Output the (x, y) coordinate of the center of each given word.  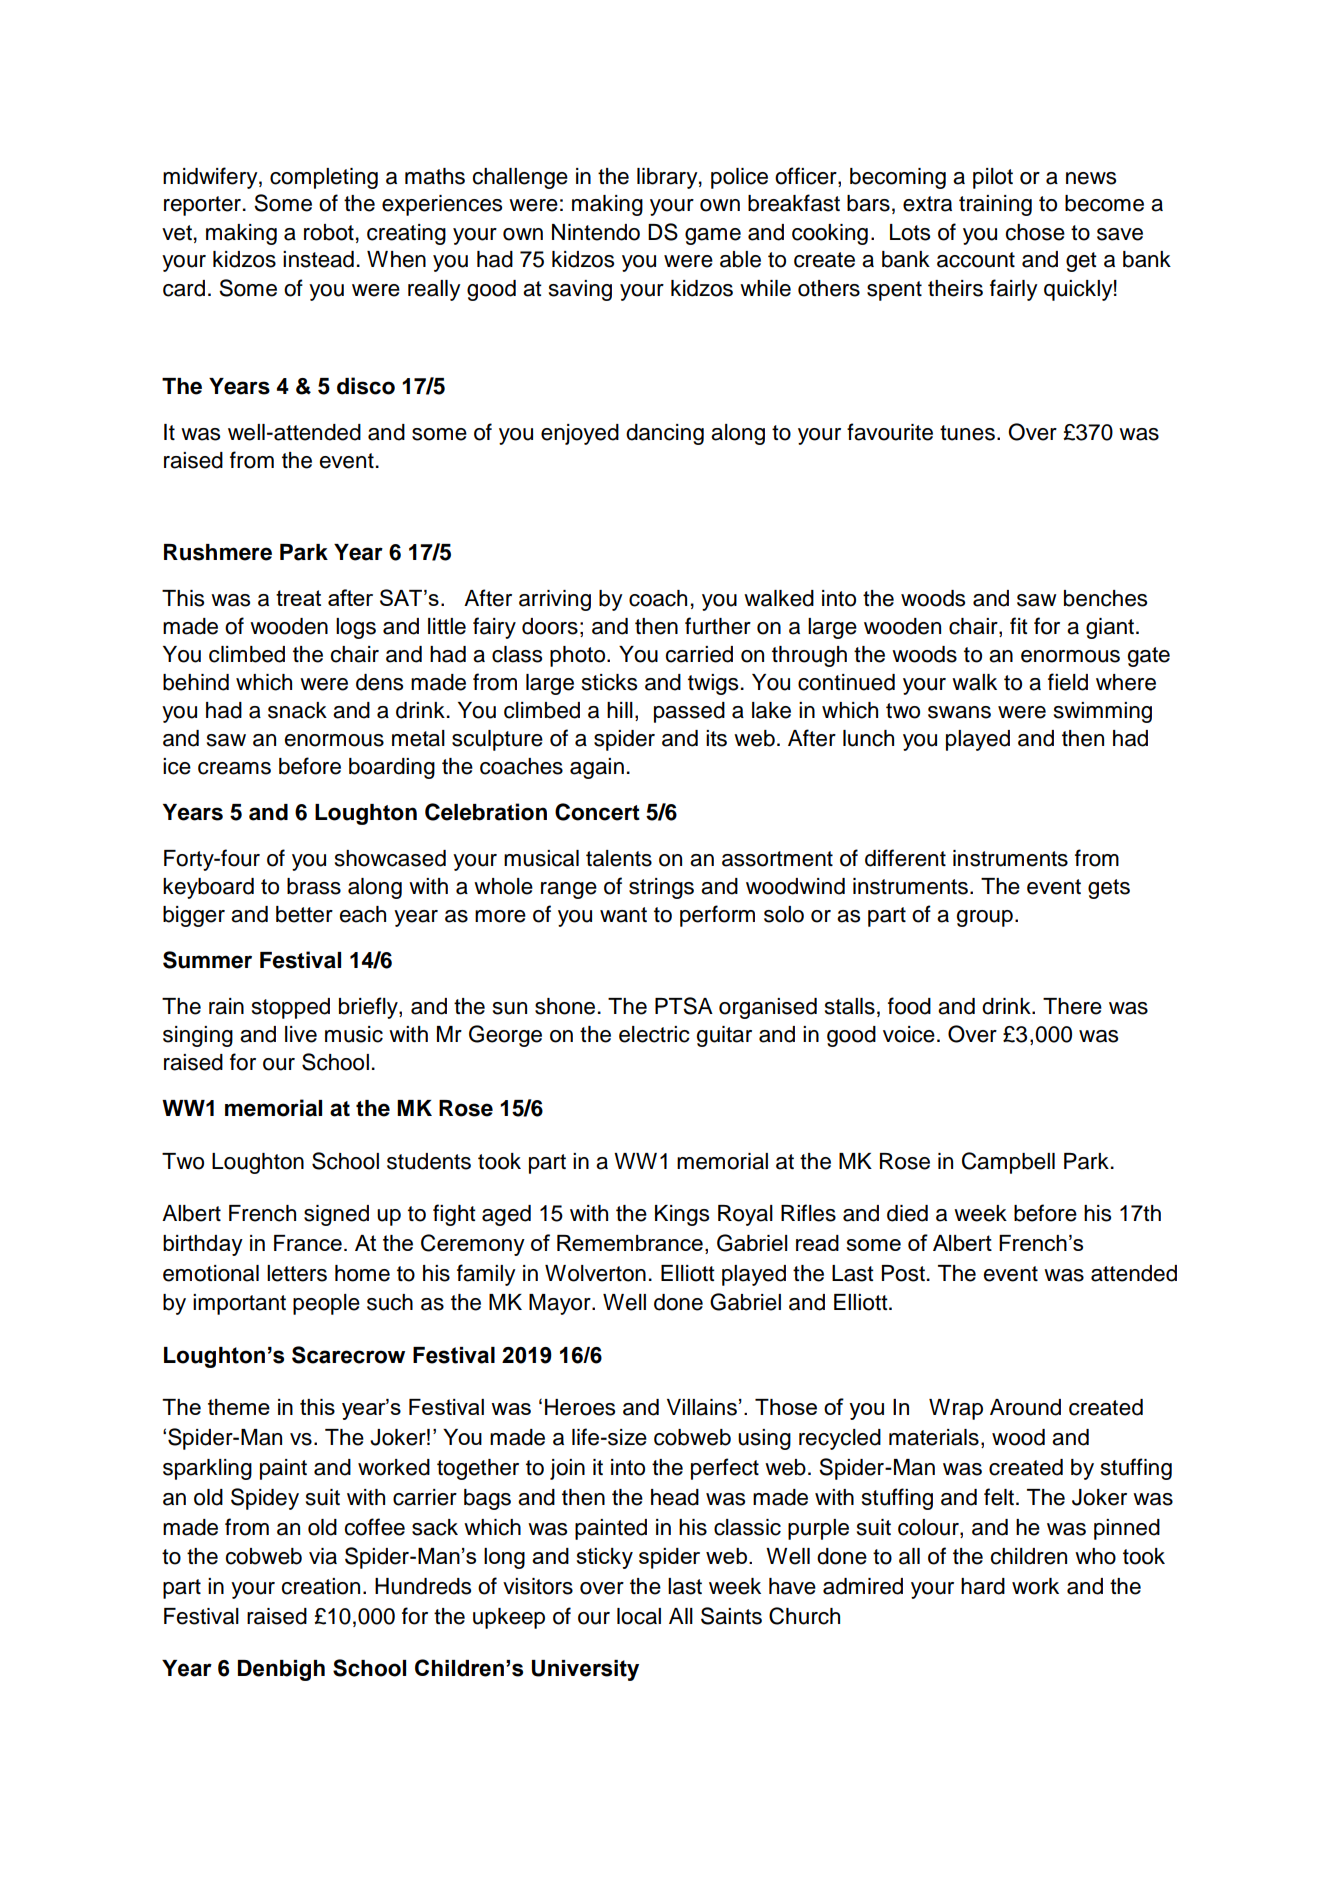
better (304, 914)
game (713, 236)
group (984, 918)
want (623, 915)
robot (329, 232)
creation (320, 1586)
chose (1035, 232)
